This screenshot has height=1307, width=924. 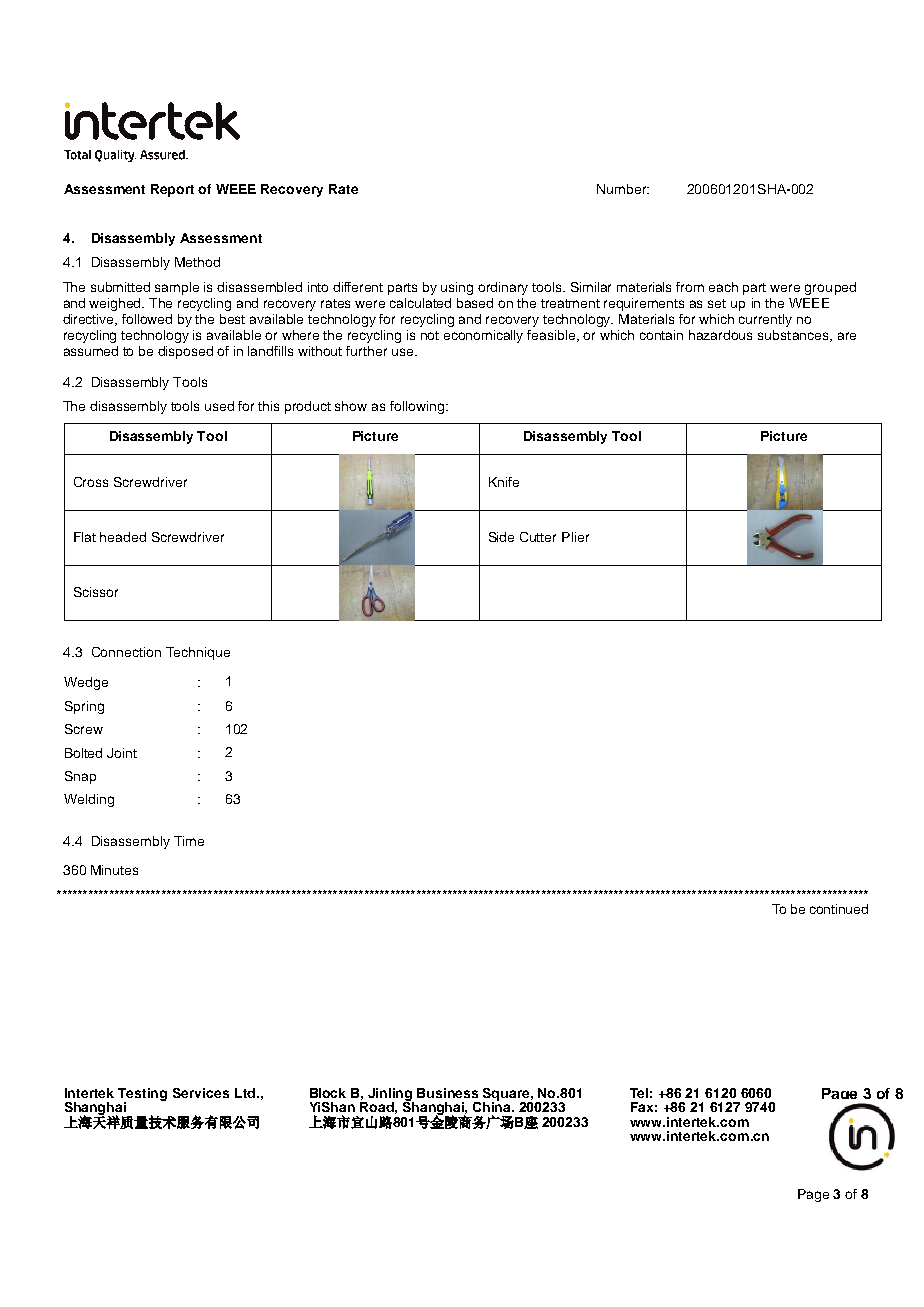 What do you see at coordinates (457, 288) in the screenshot?
I see `using` at bounding box center [457, 288].
